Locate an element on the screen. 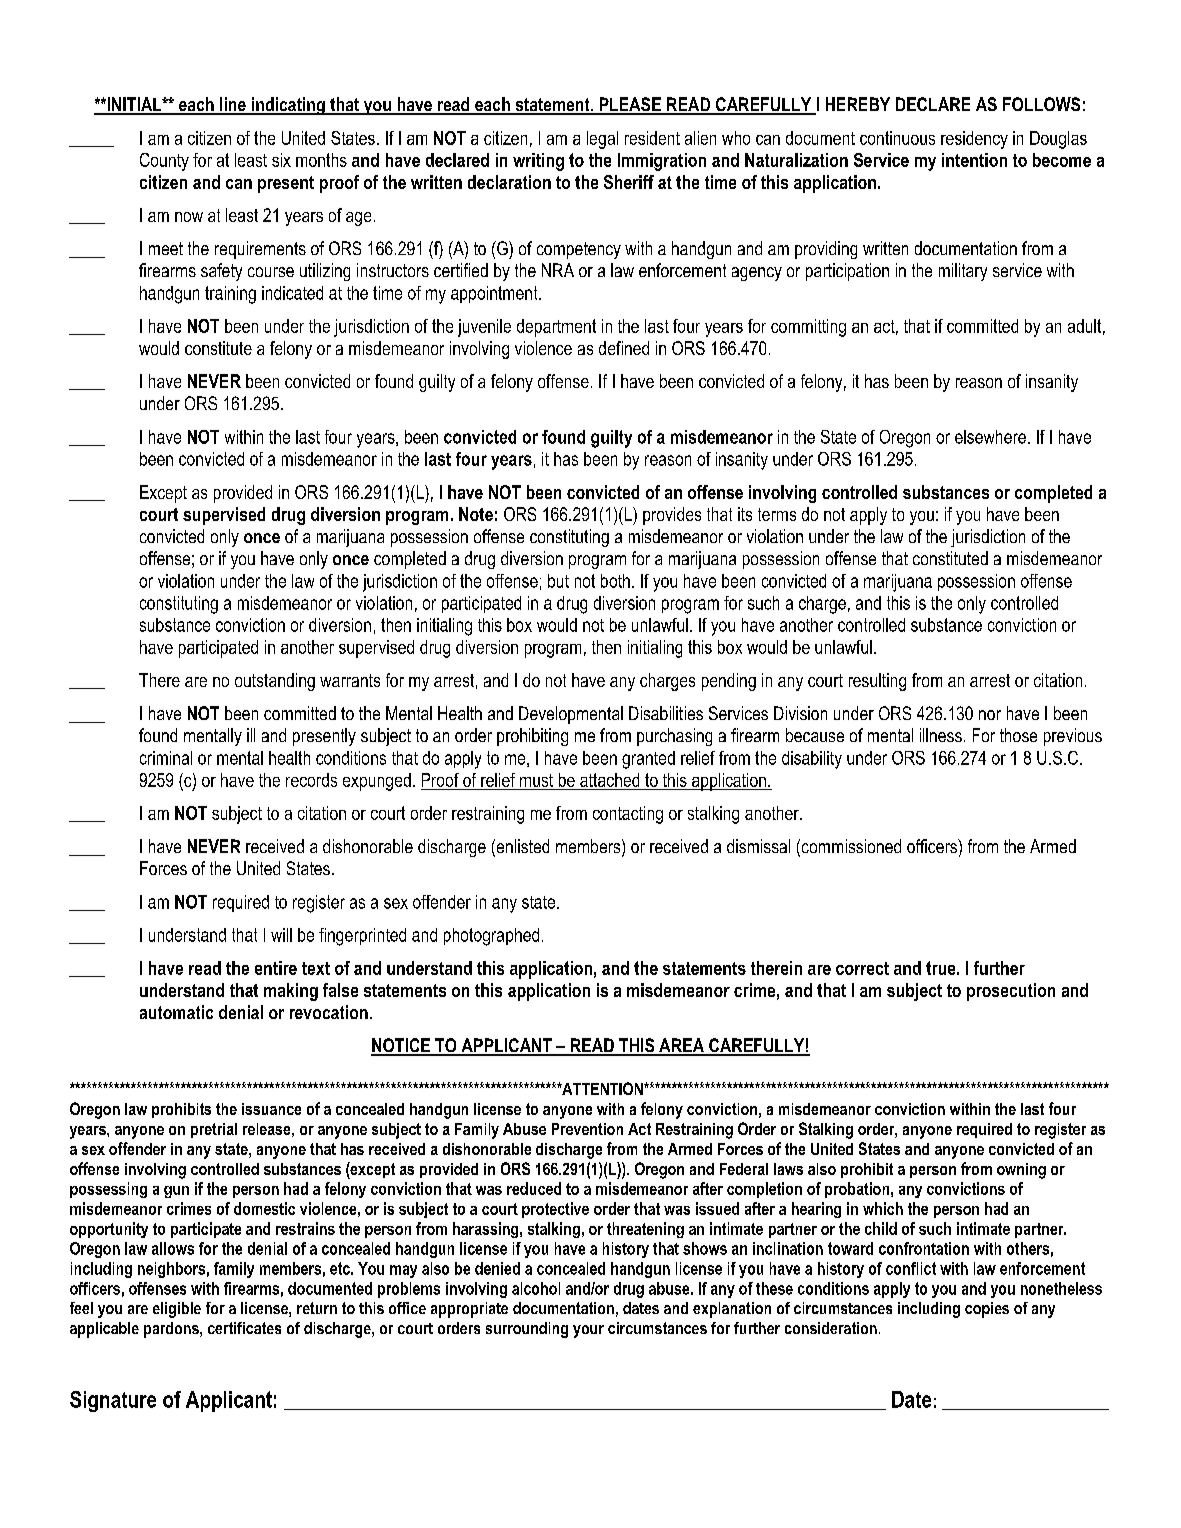  illness is located at coordinates (941, 735).
